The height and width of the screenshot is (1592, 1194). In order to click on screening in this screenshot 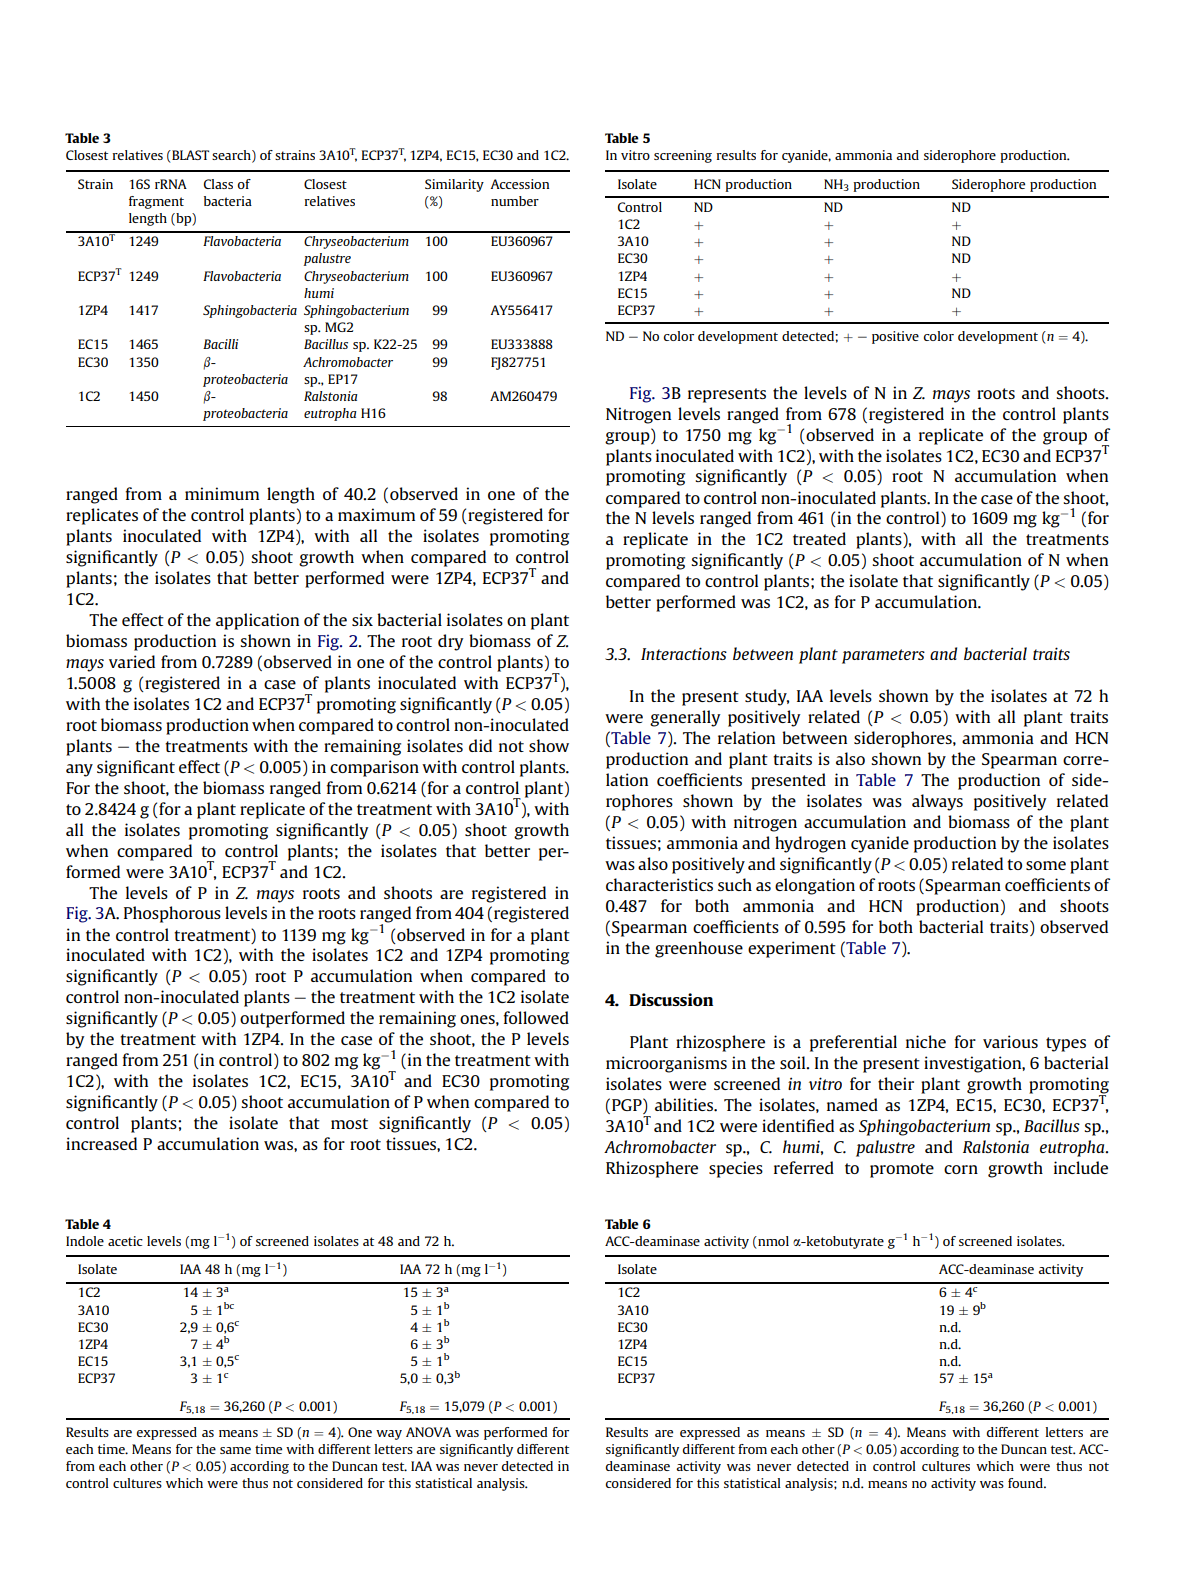, I will do `click(683, 156)`.
